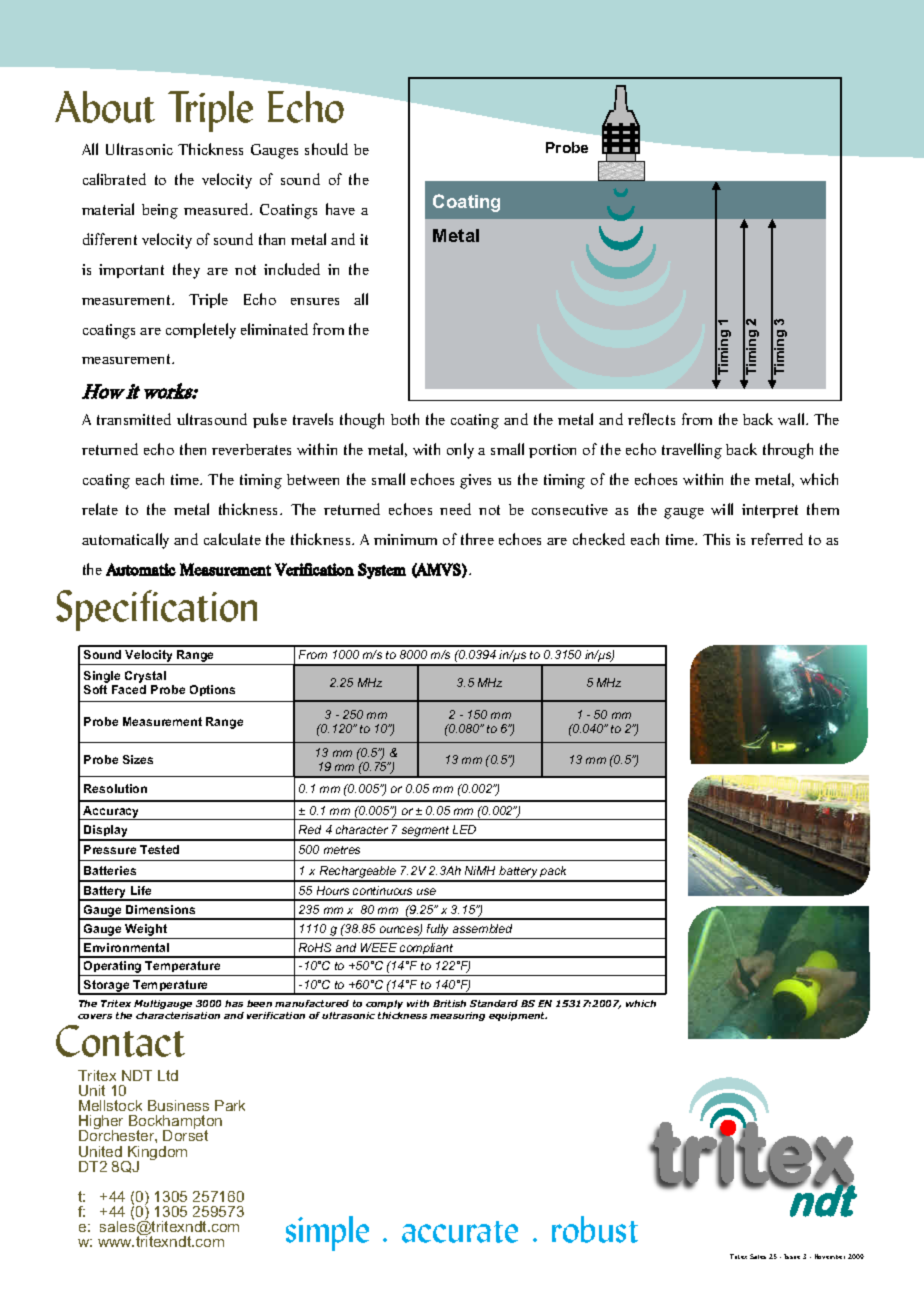 The height and width of the image is (1308, 924). I want to click on calibrated, so click(114, 179).
